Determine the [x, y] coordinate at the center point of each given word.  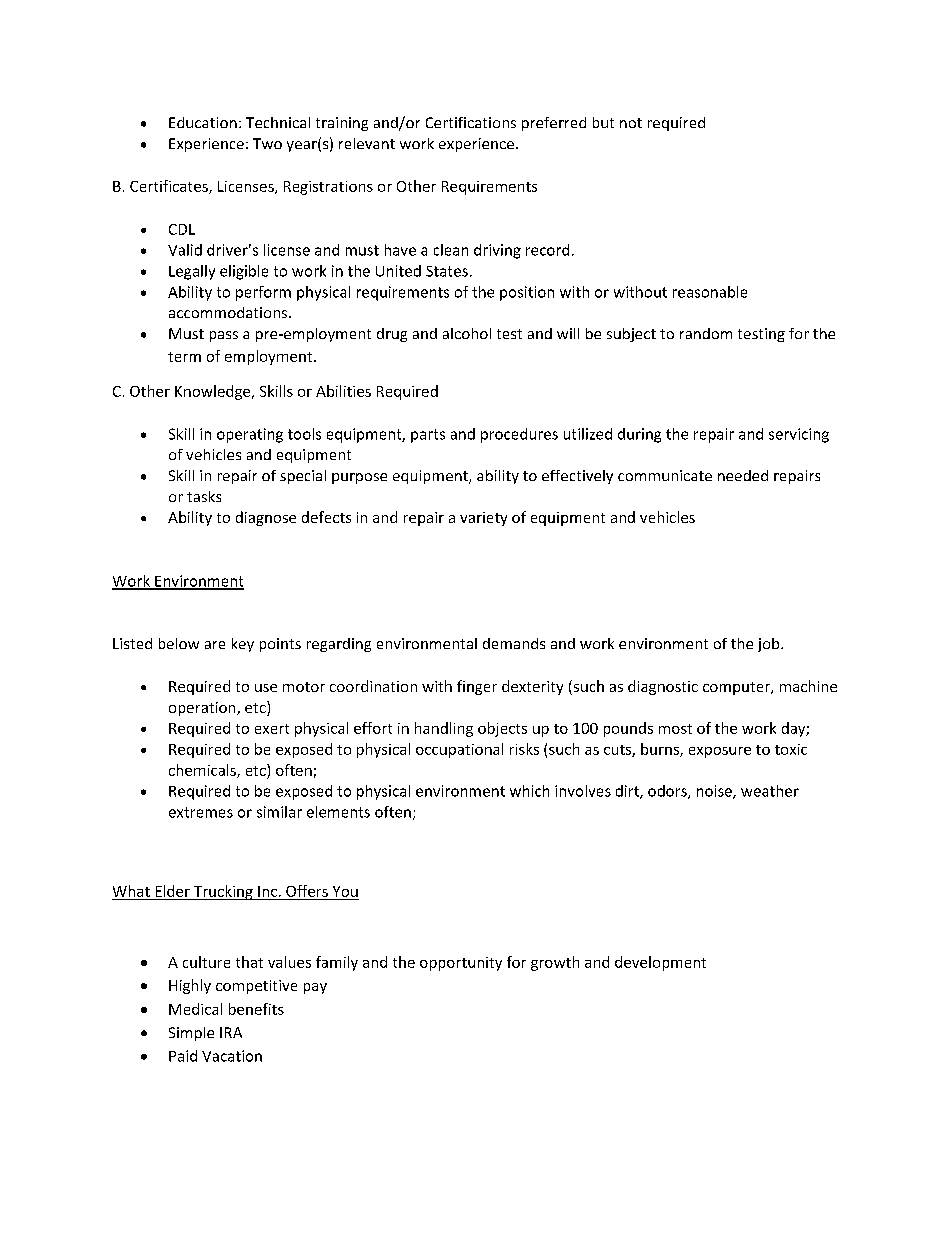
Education [203, 122]
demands [514, 643]
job [770, 645]
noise [715, 792]
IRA [231, 1032]
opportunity [461, 964]
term [184, 357]
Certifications [471, 122]
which [529, 791]
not [631, 123]
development [660, 963]
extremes [201, 812]
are [215, 645]
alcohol [467, 333]
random [706, 333]
